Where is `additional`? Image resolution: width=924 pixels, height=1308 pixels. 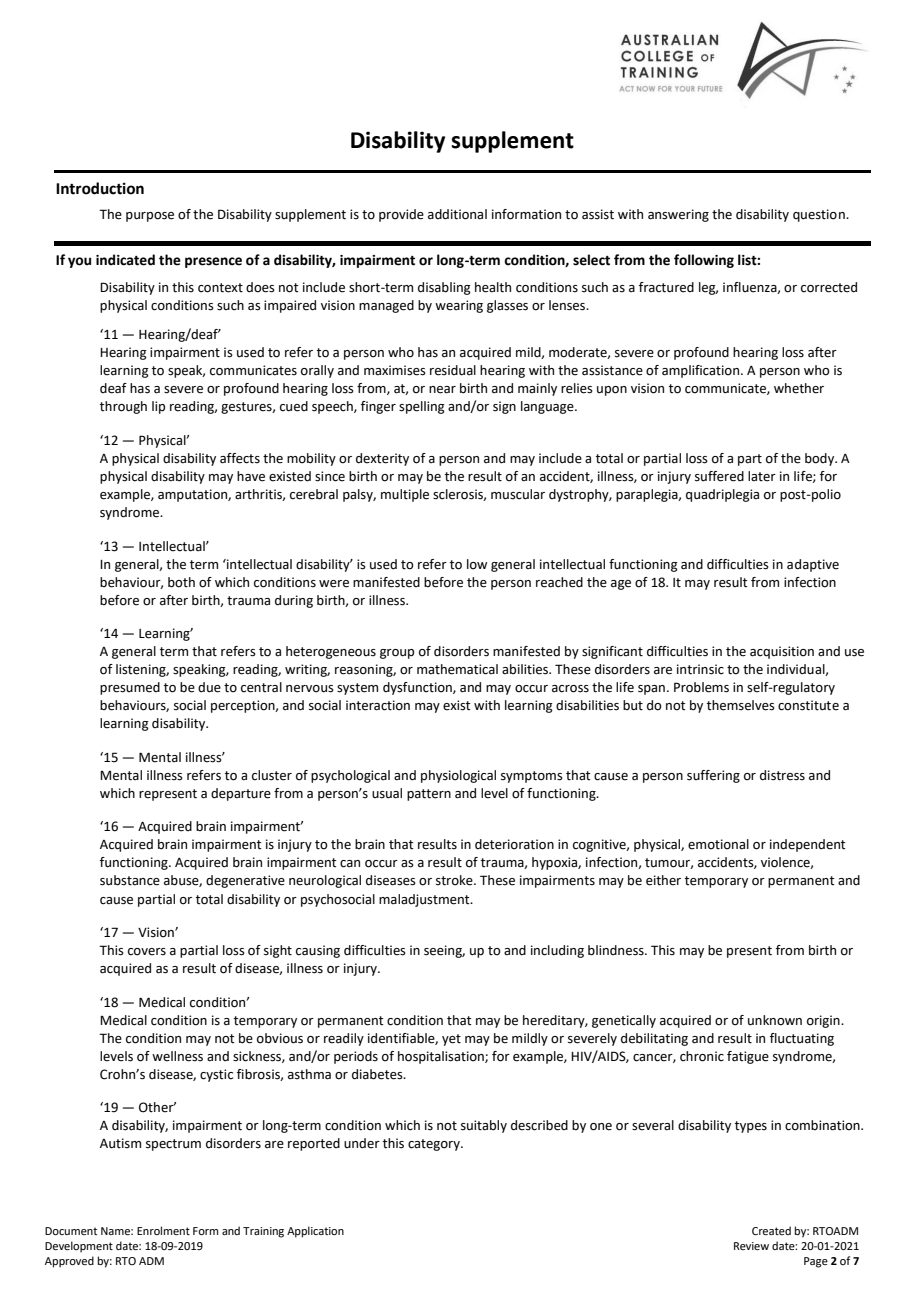 additional is located at coordinates (457, 214).
